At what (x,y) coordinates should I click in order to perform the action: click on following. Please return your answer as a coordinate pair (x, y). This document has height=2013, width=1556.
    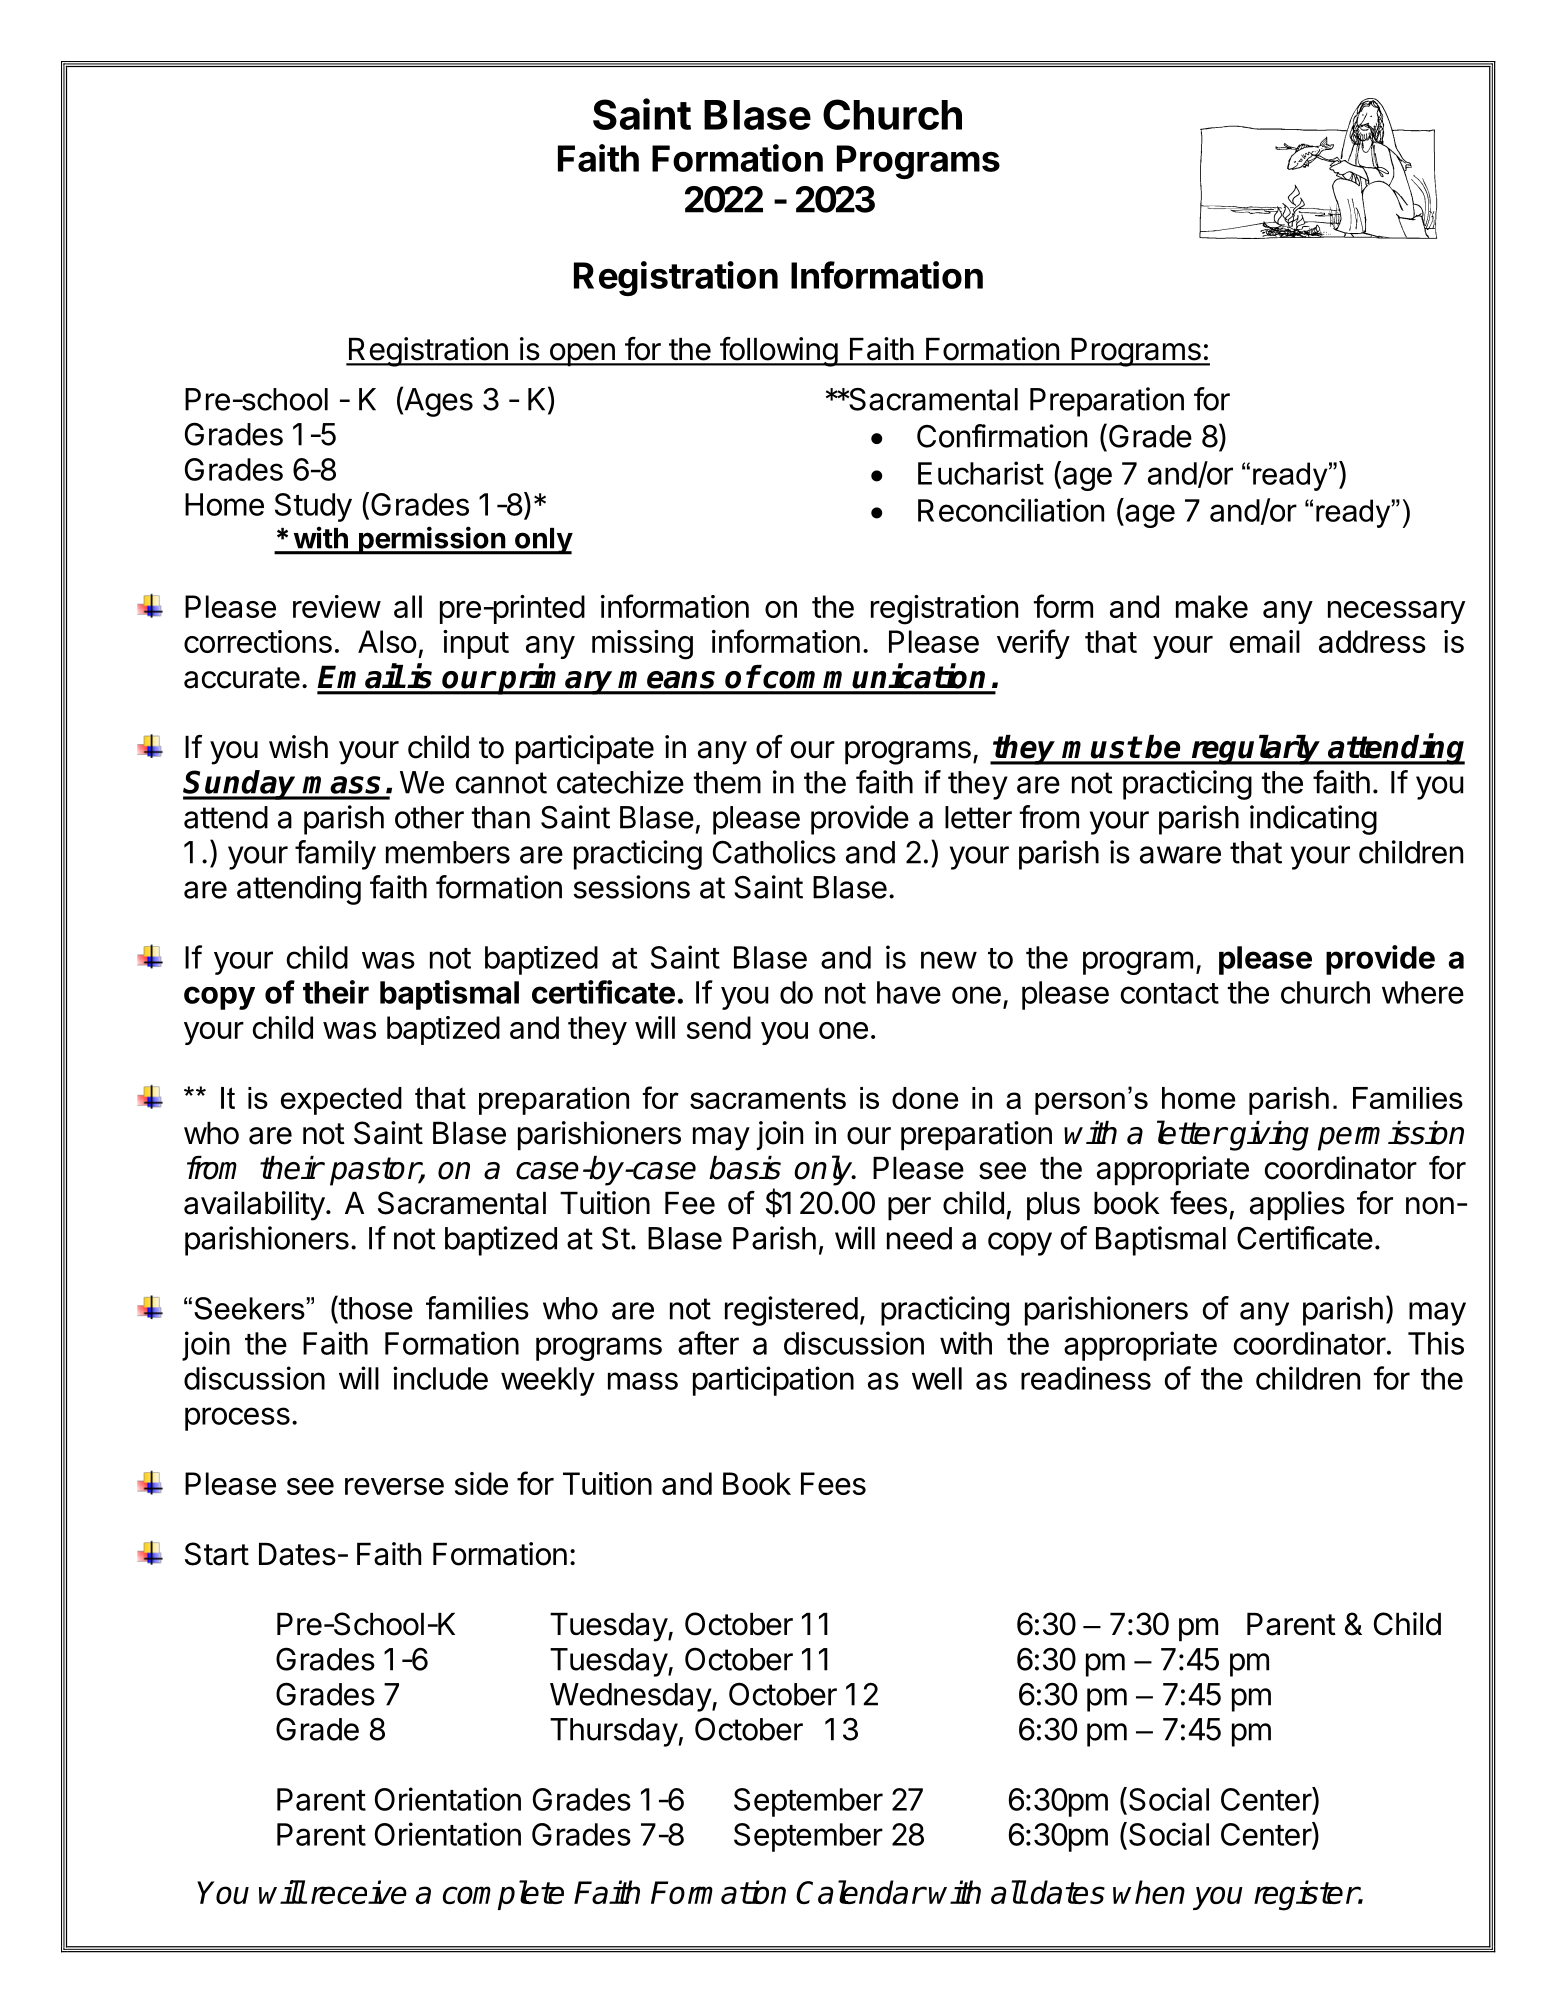
    Looking at the image, I should click on (778, 352).
